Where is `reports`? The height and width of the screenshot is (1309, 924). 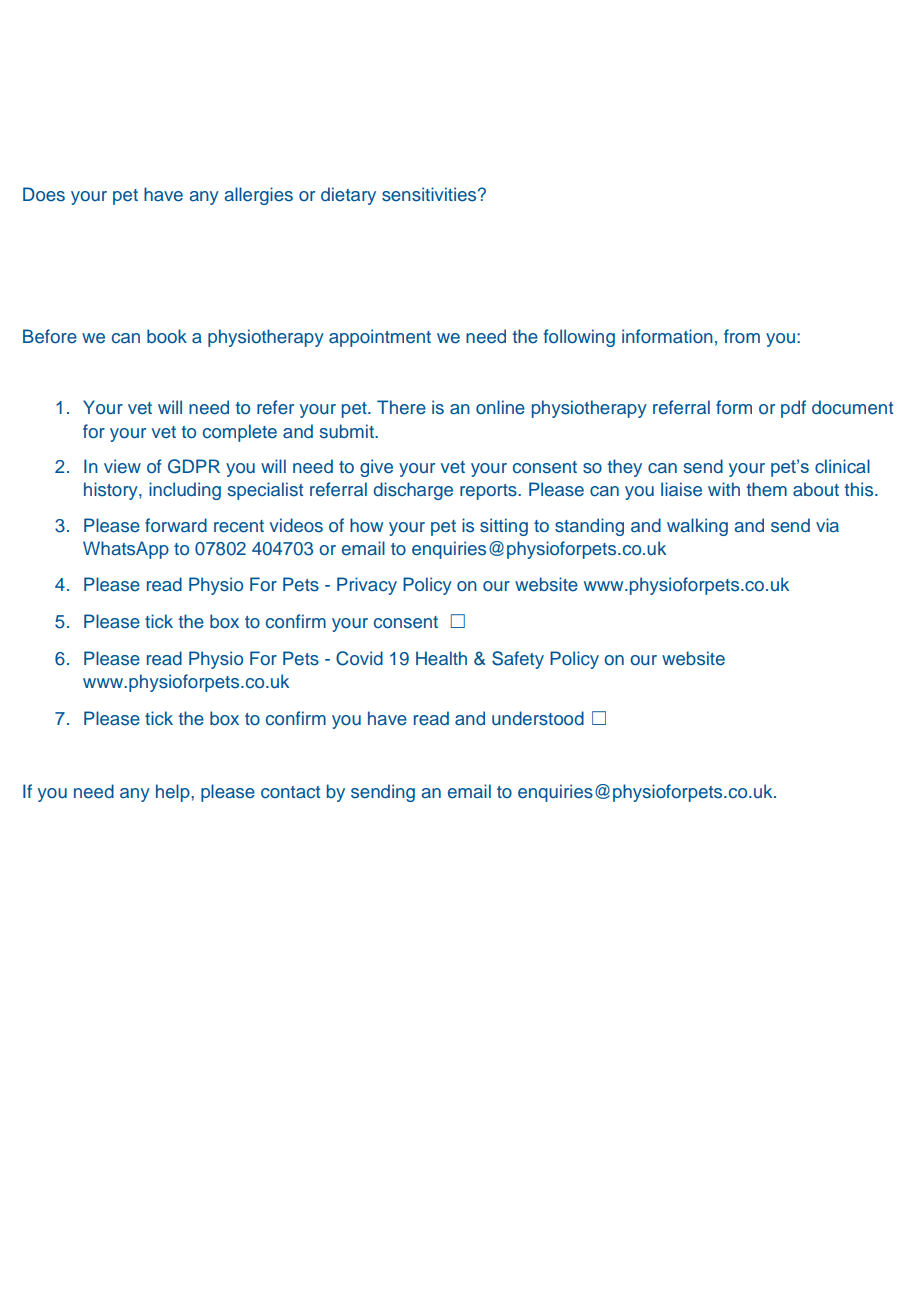 reports is located at coordinates (489, 492).
